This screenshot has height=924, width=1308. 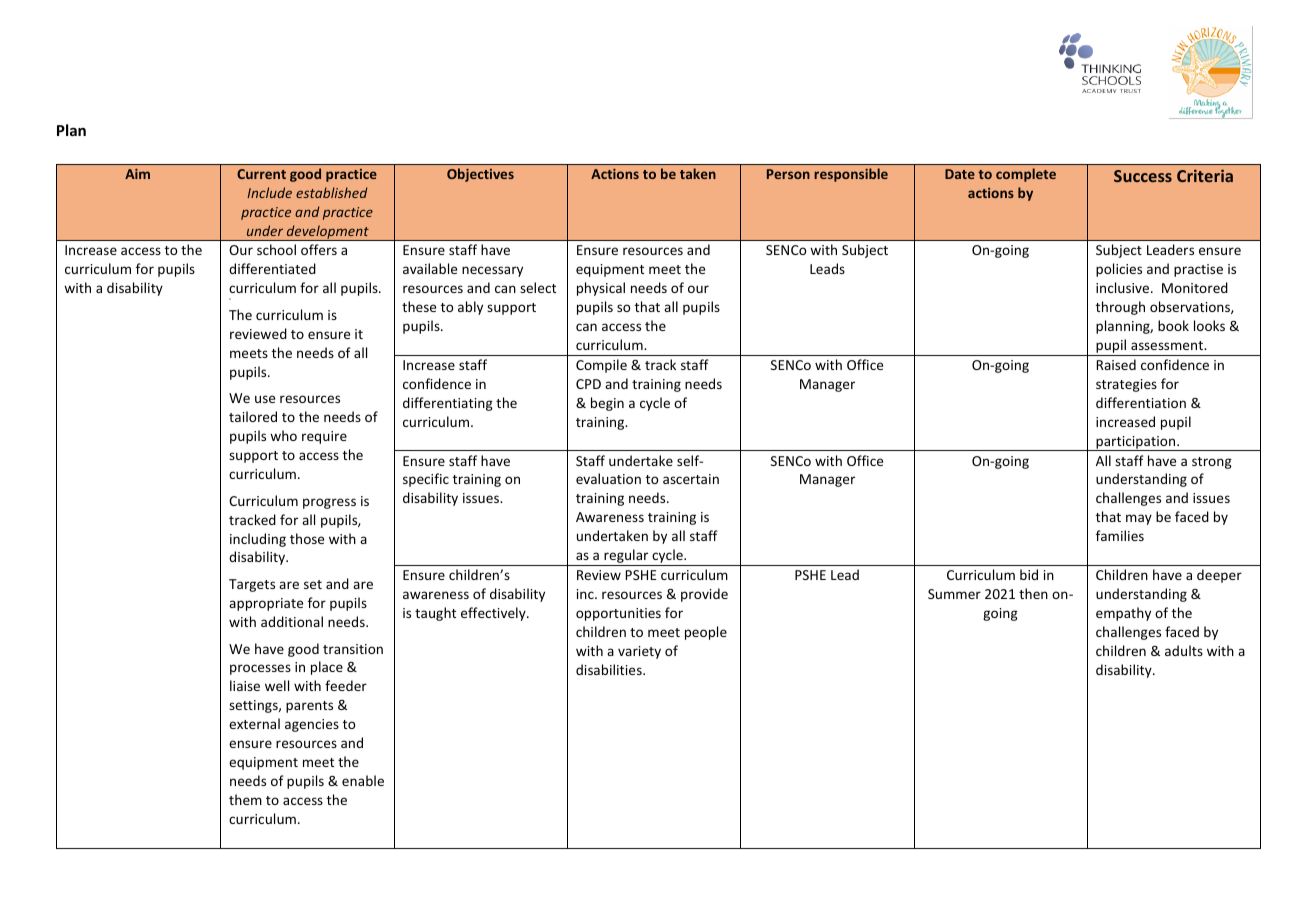 What do you see at coordinates (1126, 385) in the screenshot?
I see `strategies` at bounding box center [1126, 385].
